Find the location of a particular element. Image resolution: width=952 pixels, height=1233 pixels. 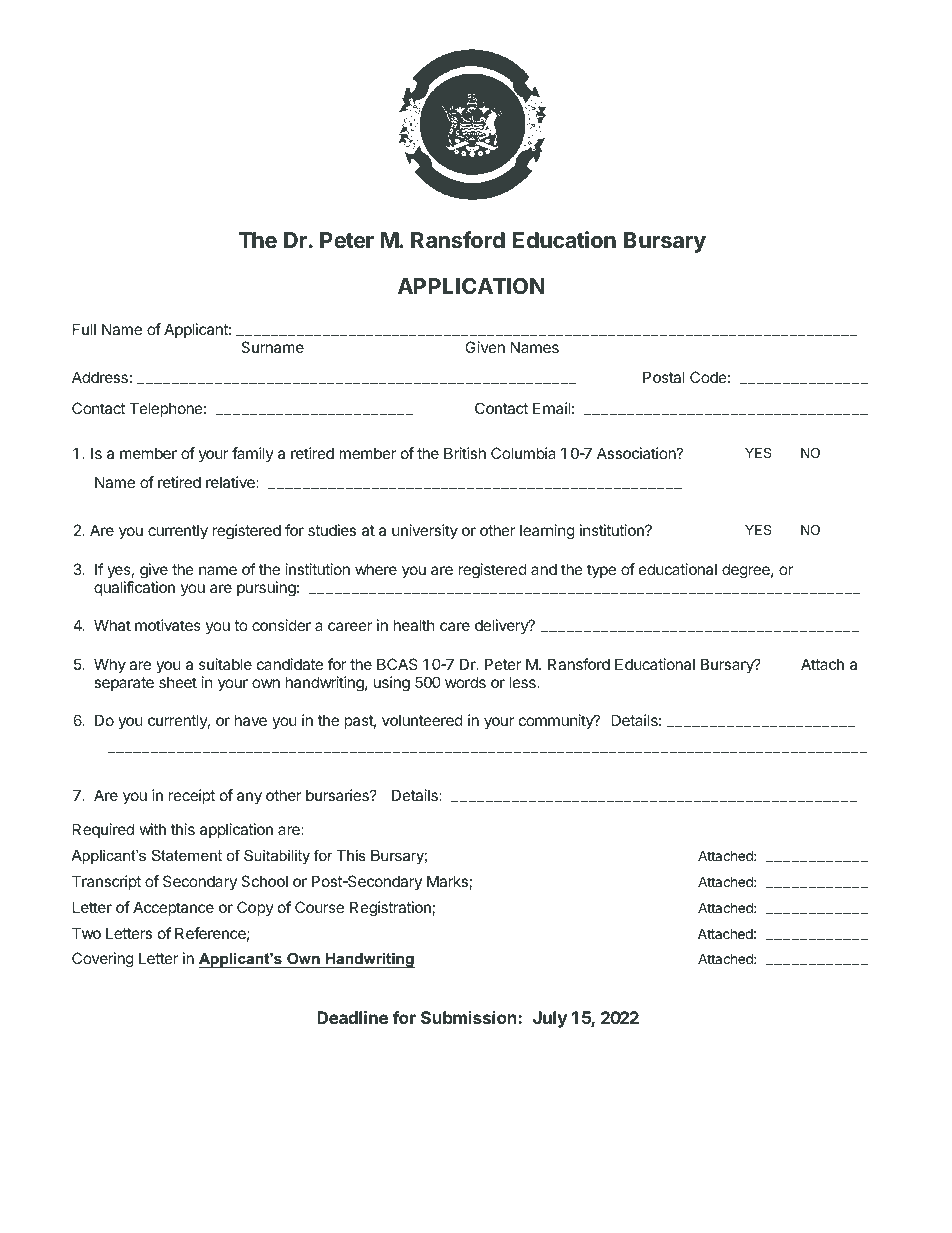

qualification is located at coordinates (134, 588).
